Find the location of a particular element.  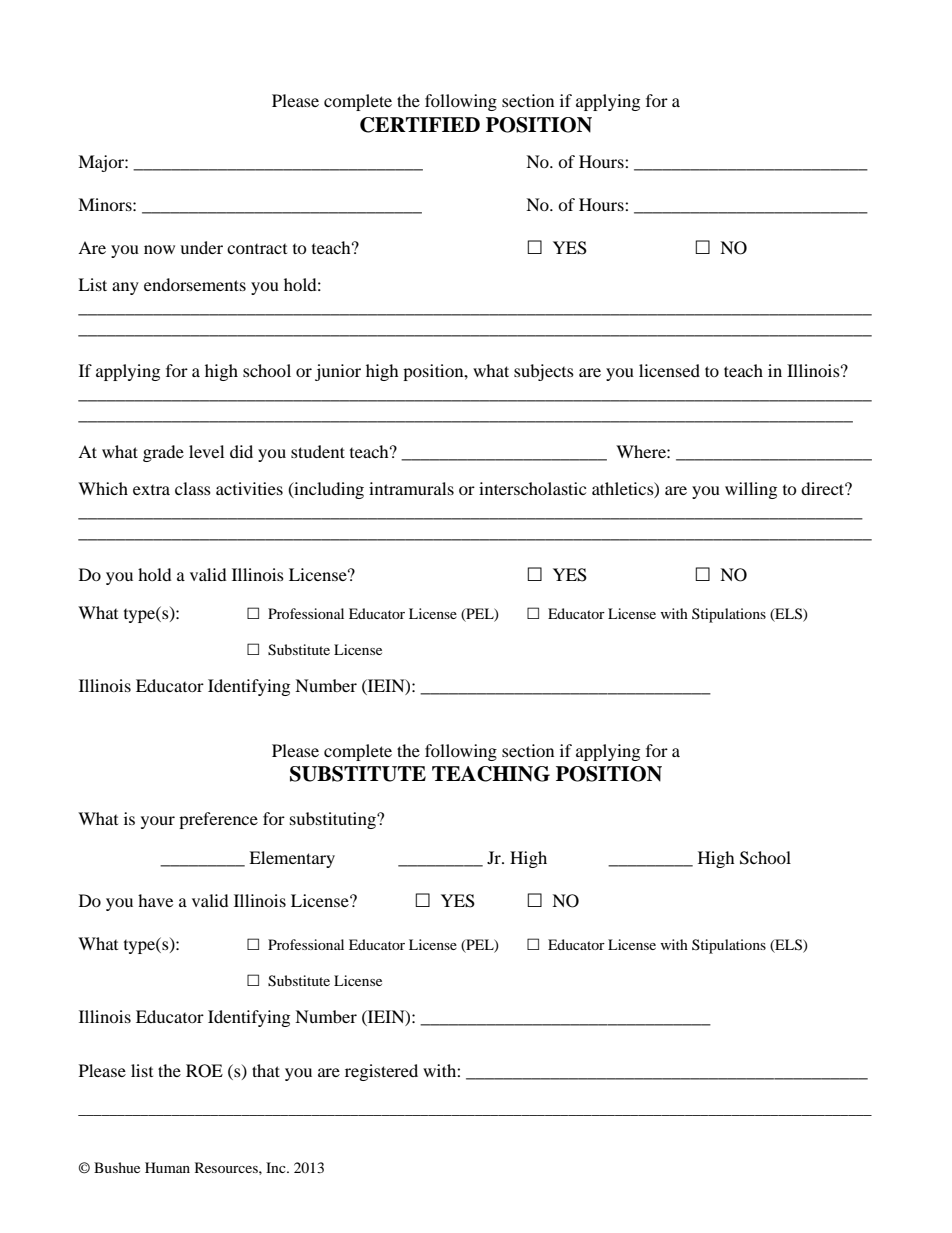

willing is located at coordinates (751, 490).
